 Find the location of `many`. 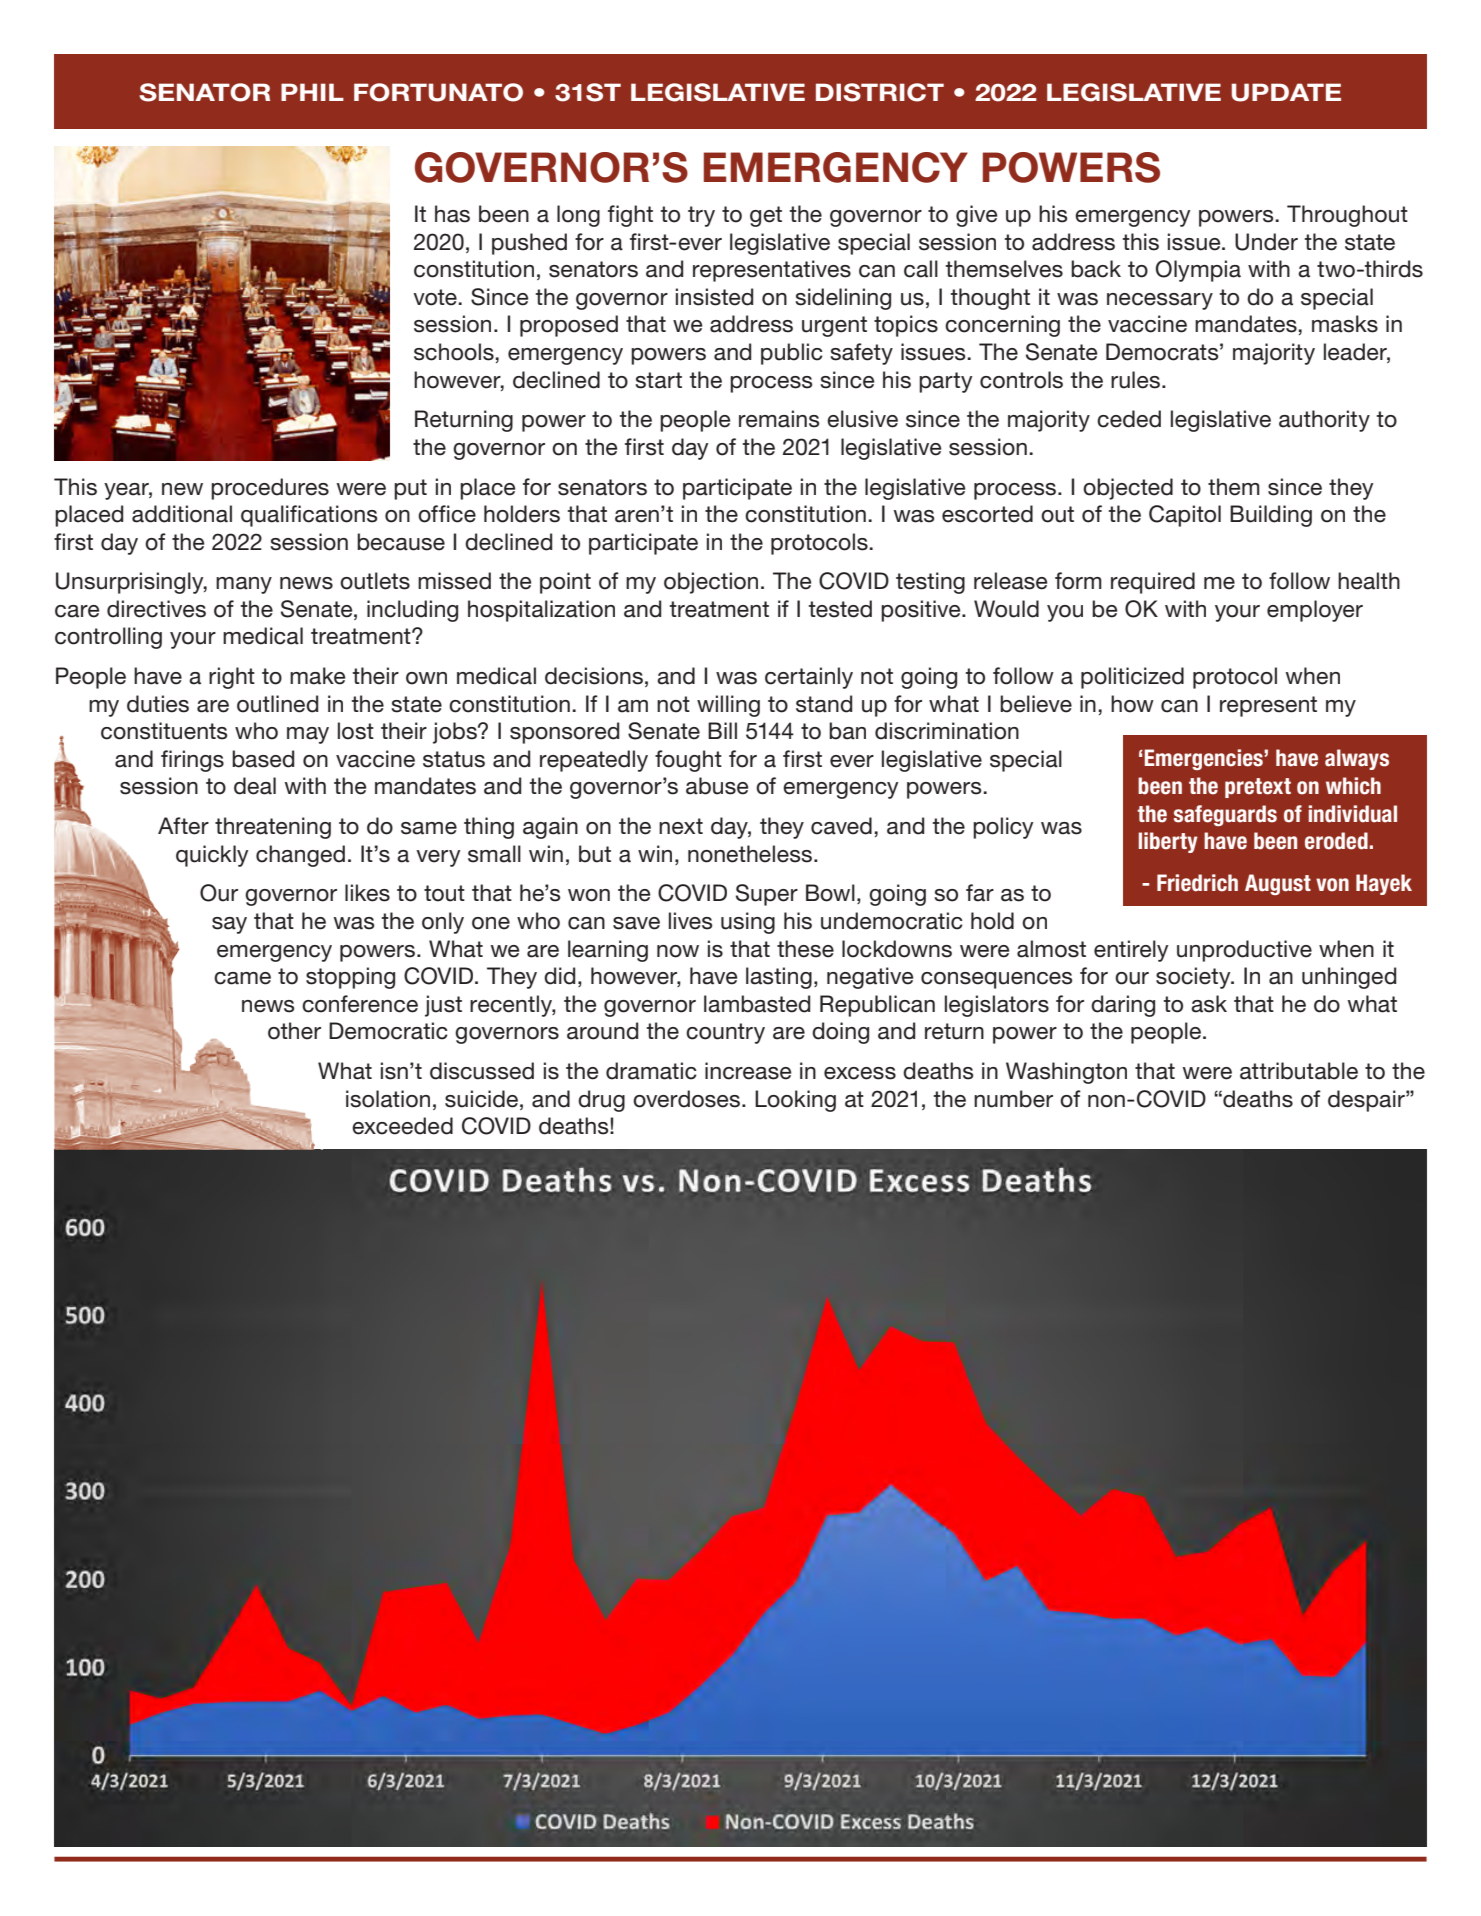

many is located at coordinates (244, 585).
